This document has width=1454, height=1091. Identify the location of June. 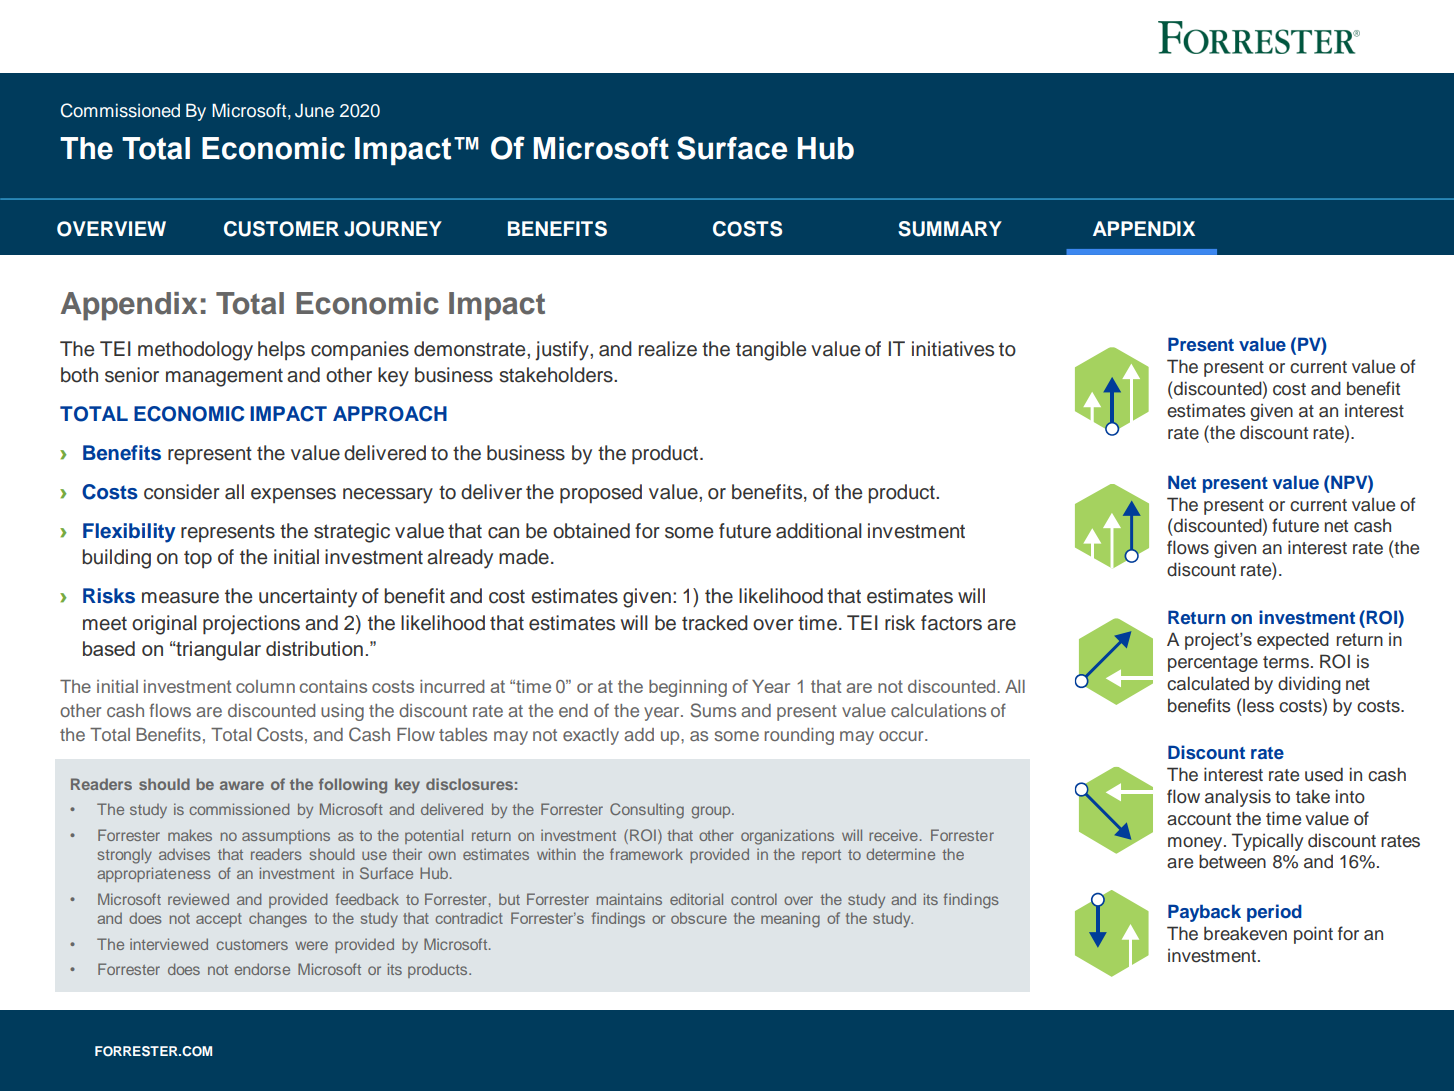
(314, 110).
